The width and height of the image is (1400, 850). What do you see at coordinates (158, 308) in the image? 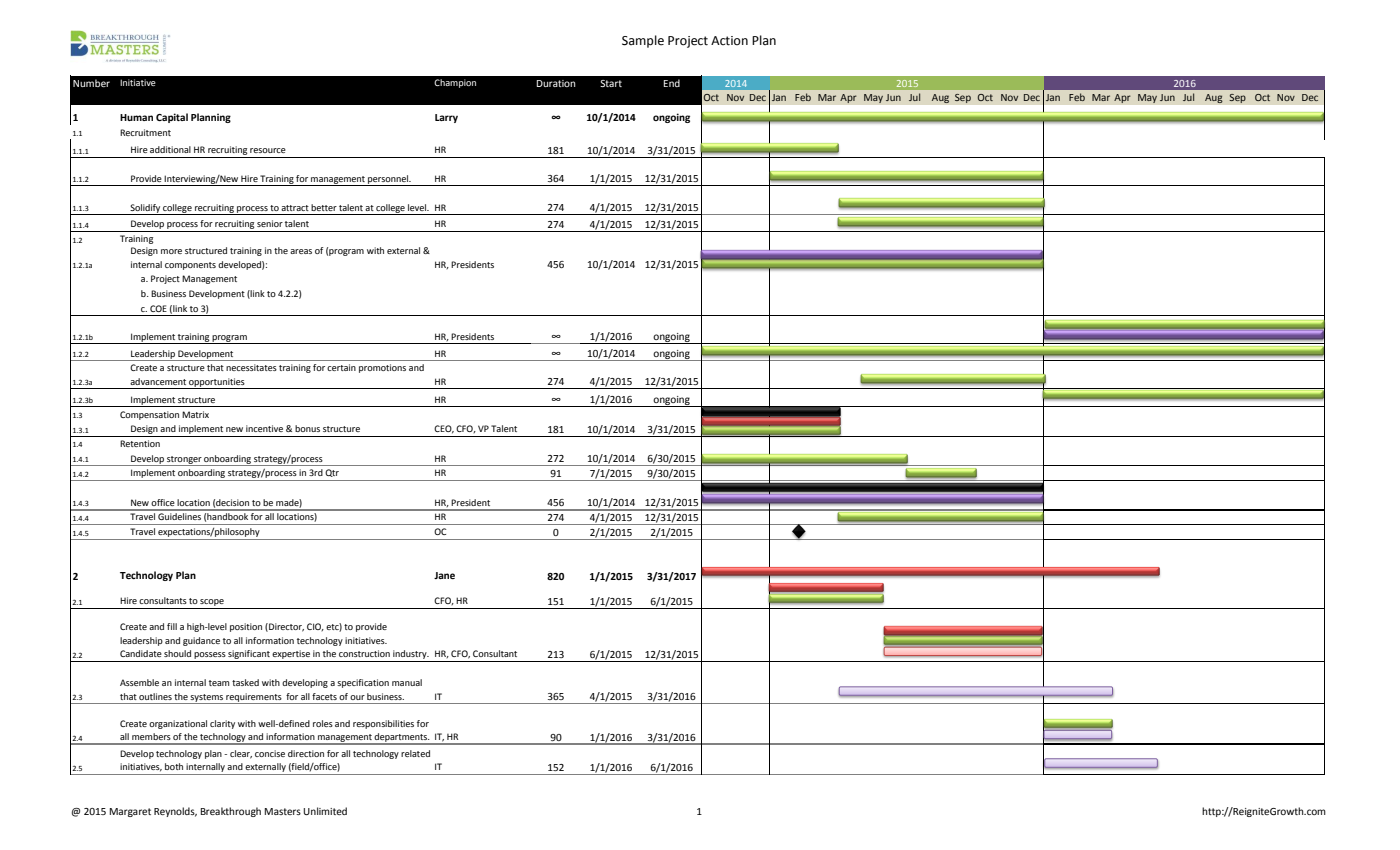
I see `COE` at bounding box center [158, 308].
